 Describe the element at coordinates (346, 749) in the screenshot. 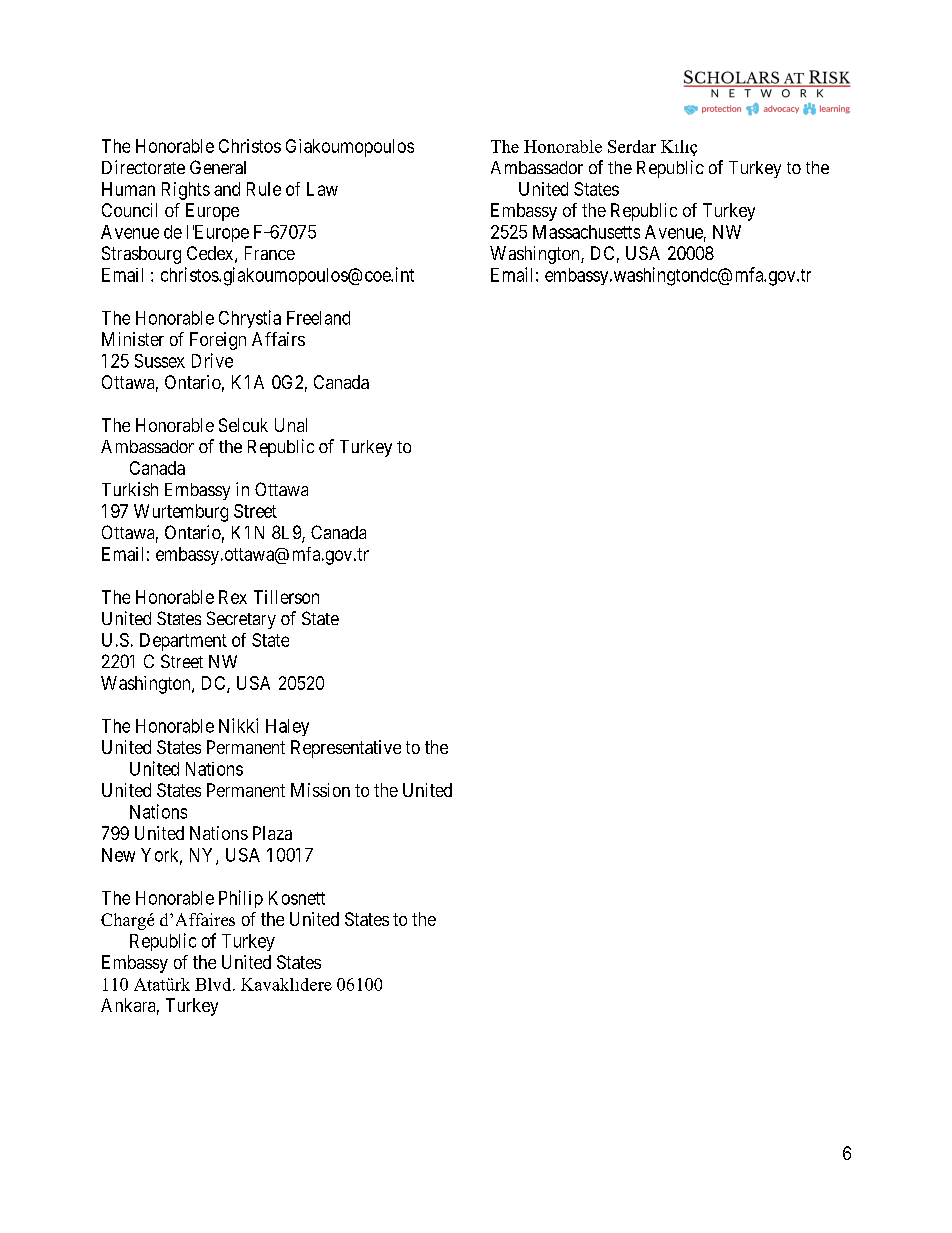

I see `Representative` at that location.
